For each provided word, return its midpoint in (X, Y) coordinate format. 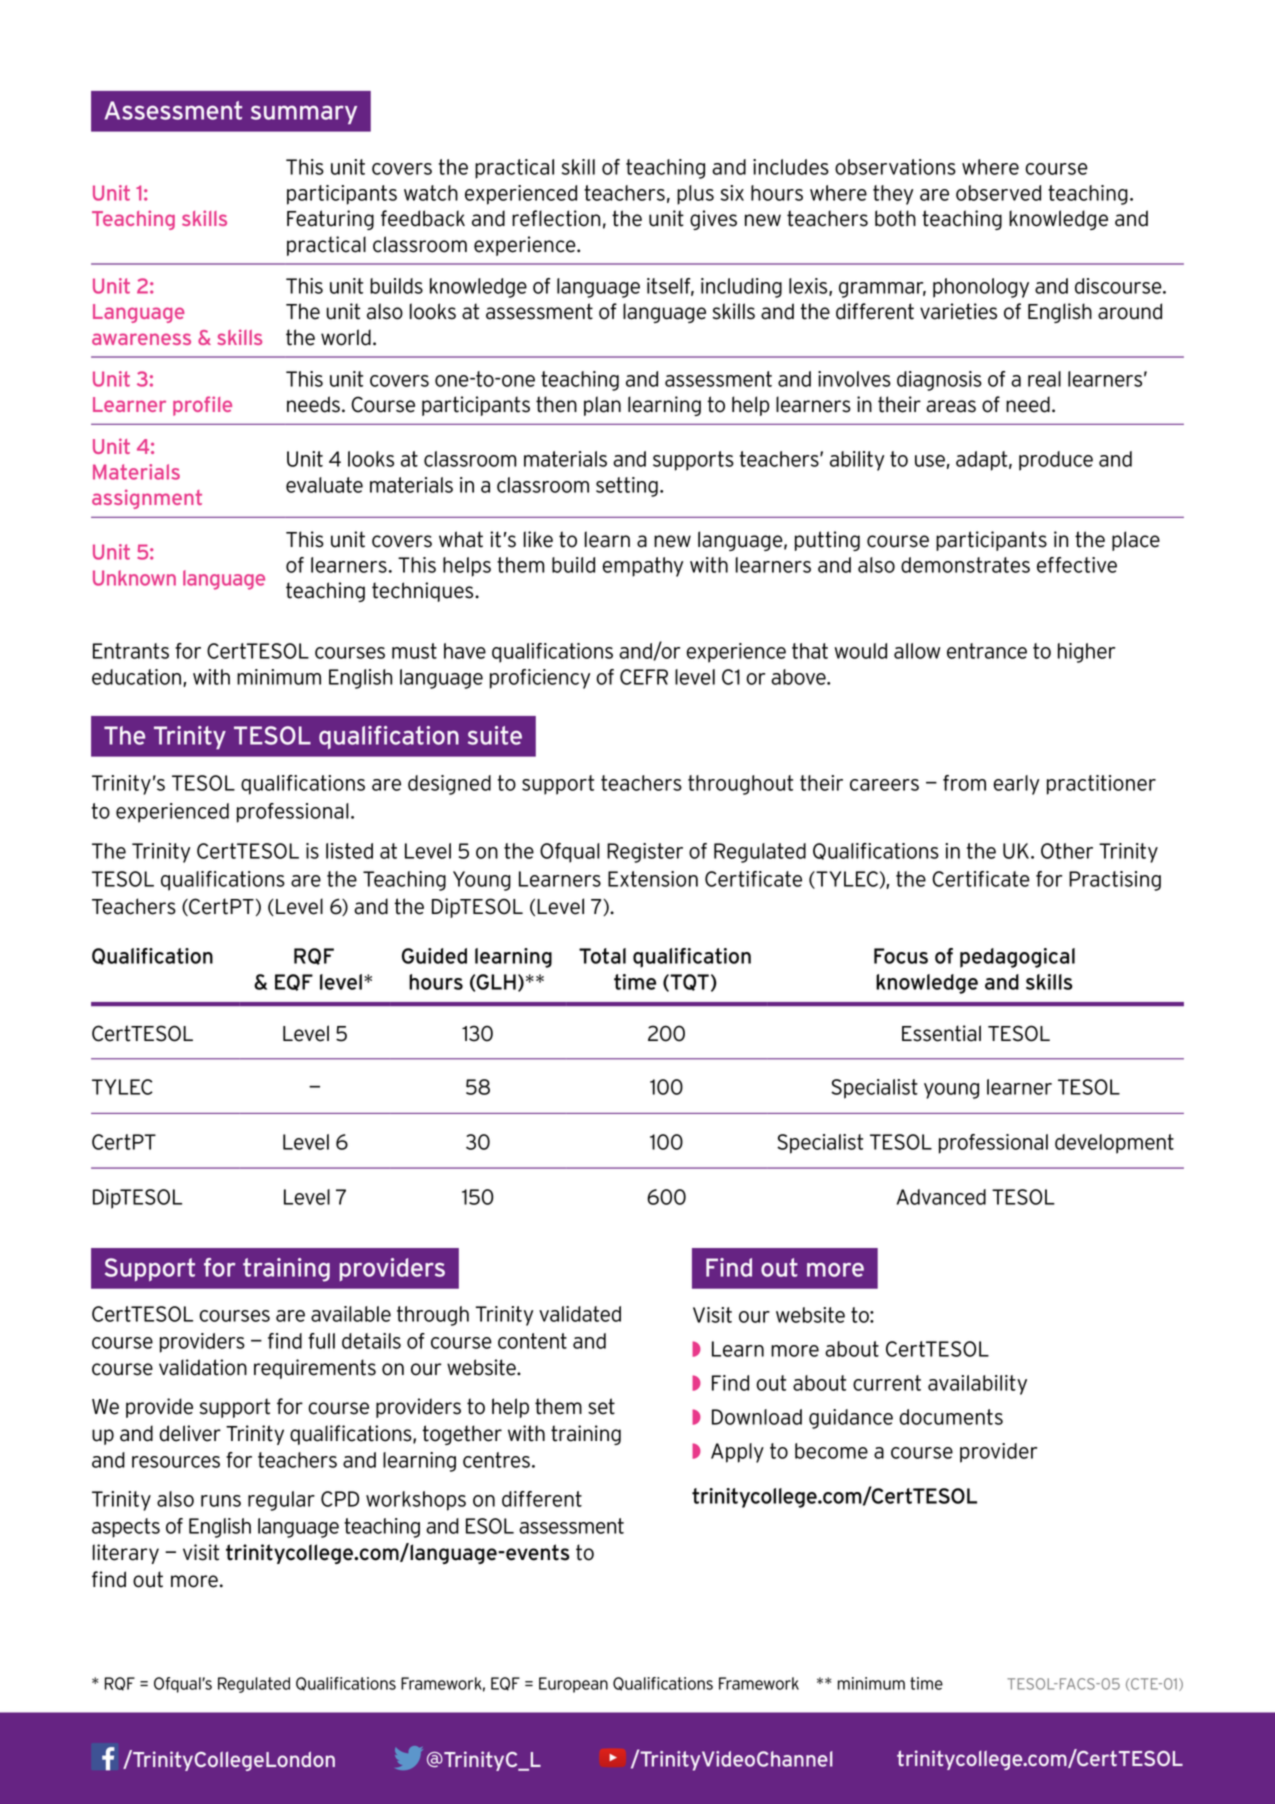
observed (998, 193)
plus (695, 195)
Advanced (941, 1197)
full (321, 1341)
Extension (653, 879)
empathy (642, 567)
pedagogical (1017, 958)
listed (349, 851)
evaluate (324, 485)
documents (951, 1417)
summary (304, 114)
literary (126, 1554)
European (573, 1685)
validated (580, 1314)
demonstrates (965, 565)
